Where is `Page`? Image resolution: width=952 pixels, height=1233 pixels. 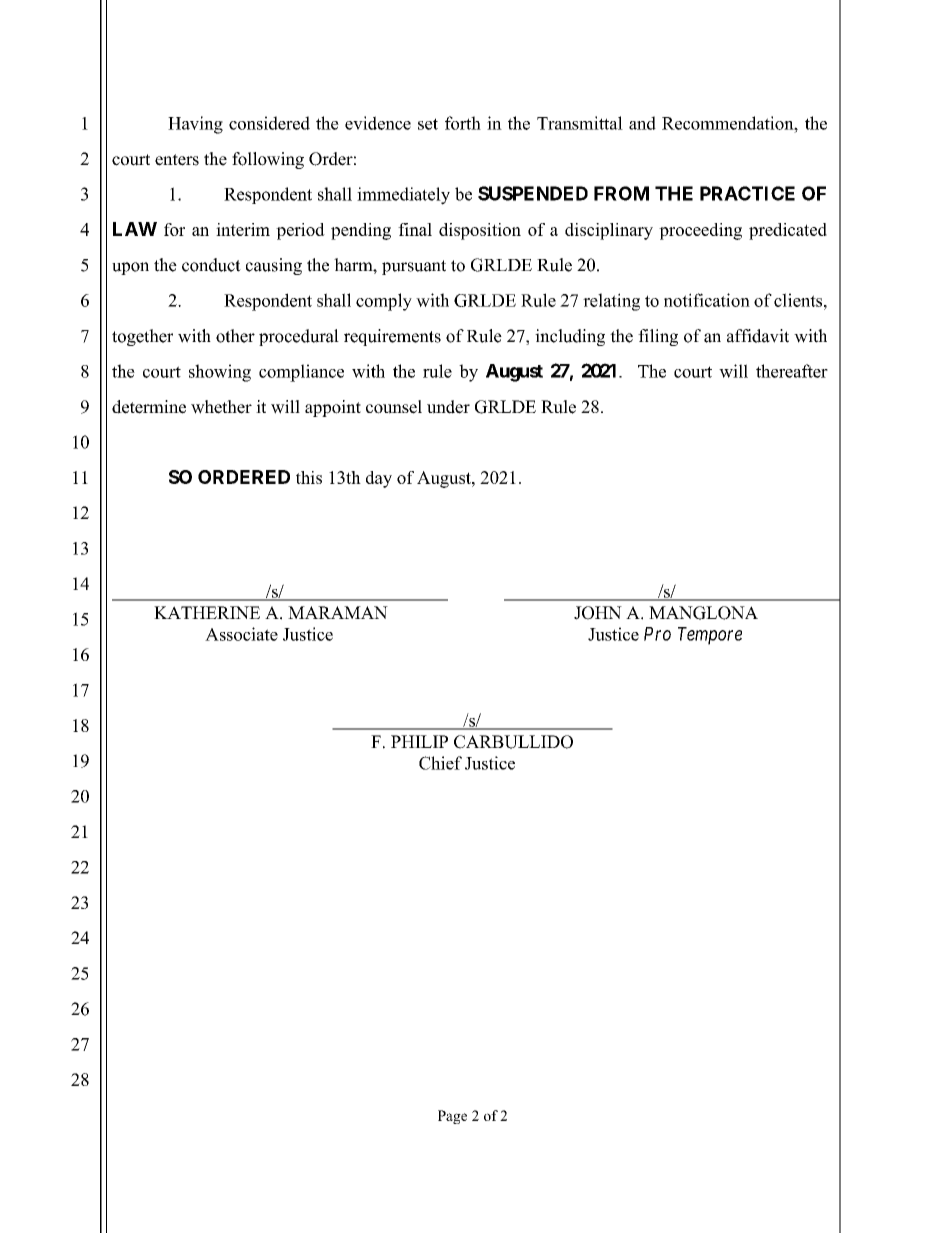
Page is located at coordinates (452, 1117).
